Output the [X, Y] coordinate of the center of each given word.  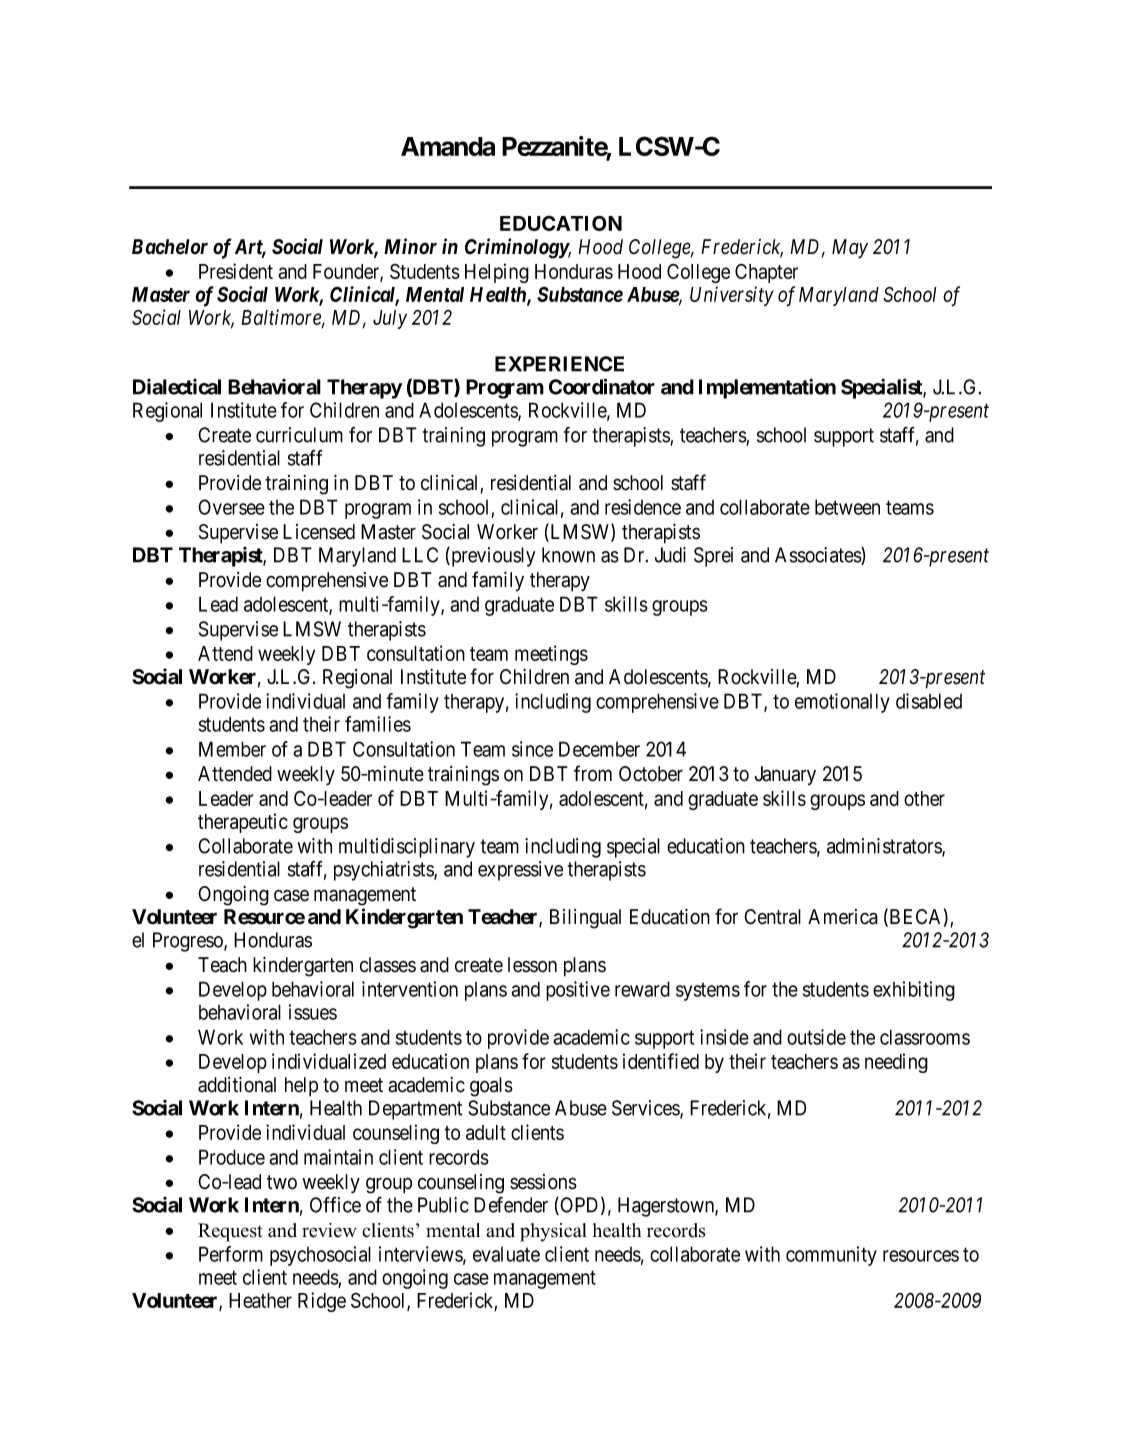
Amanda [448, 146]
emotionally [842, 703]
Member [232, 749]
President [236, 271]
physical [553, 1232]
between [847, 507]
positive [578, 991]
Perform [231, 1254]
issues [313, 1012]
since [532, 749]
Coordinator [602, 386]
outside [816, 1037]
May [850, 249]
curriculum [299, 435]
